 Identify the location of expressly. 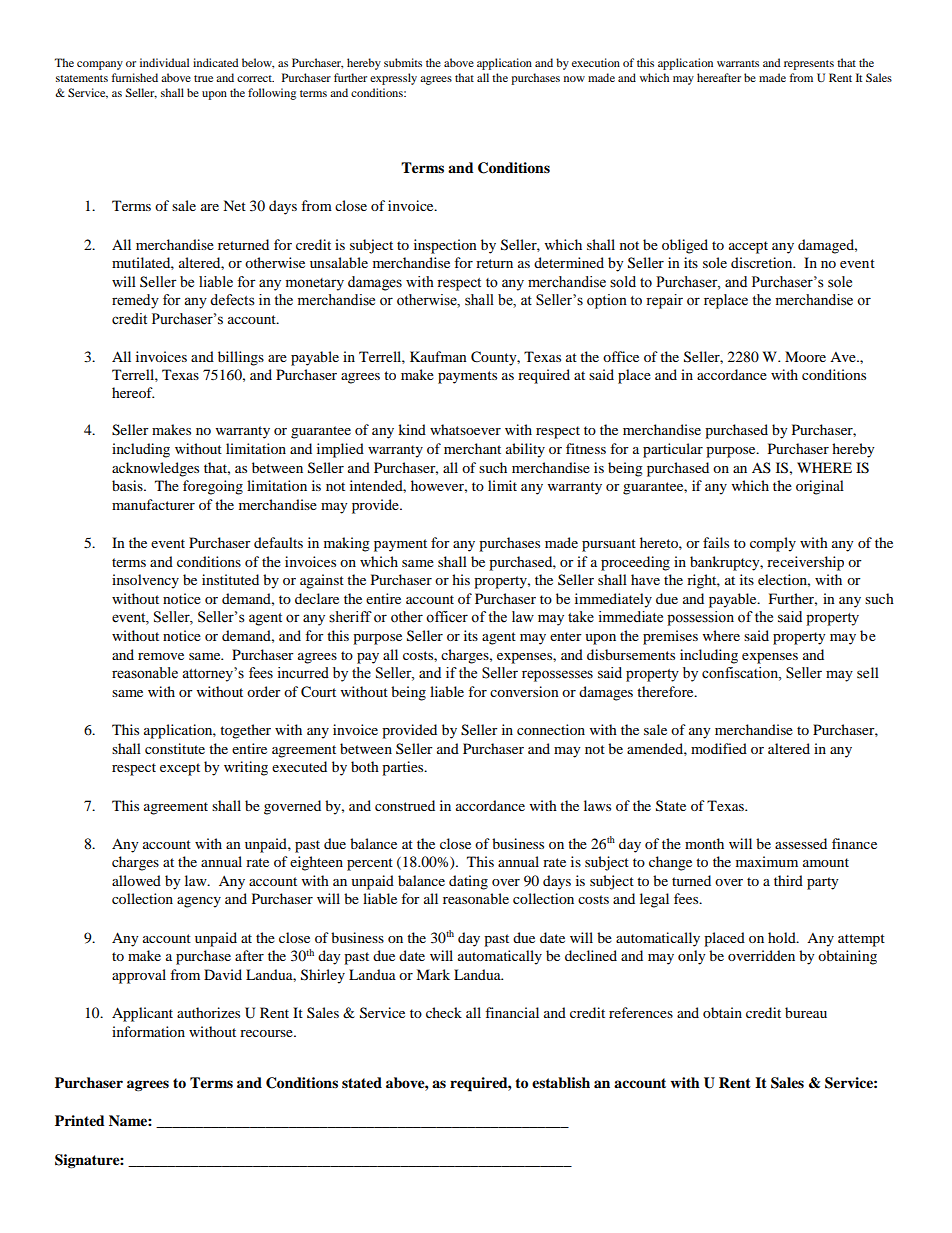
(393, 79).
